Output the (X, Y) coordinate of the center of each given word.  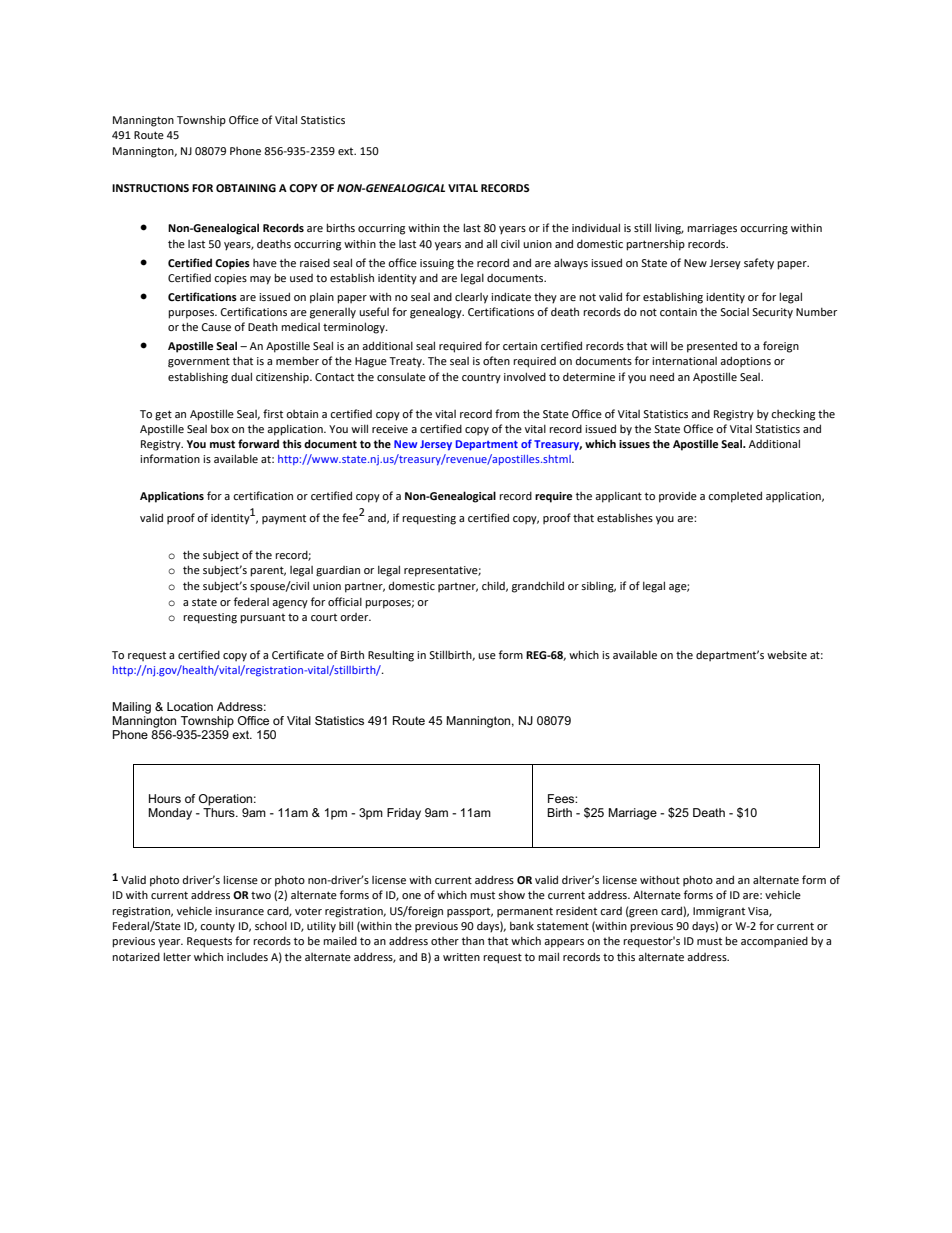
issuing (437, 264)
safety (759, 264)
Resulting (391, 656)
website (787, 654)
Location (190, 706)
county (217, 928)
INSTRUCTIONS (150, 188)
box (220, 428)
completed (735, 497)
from (507, 413)
